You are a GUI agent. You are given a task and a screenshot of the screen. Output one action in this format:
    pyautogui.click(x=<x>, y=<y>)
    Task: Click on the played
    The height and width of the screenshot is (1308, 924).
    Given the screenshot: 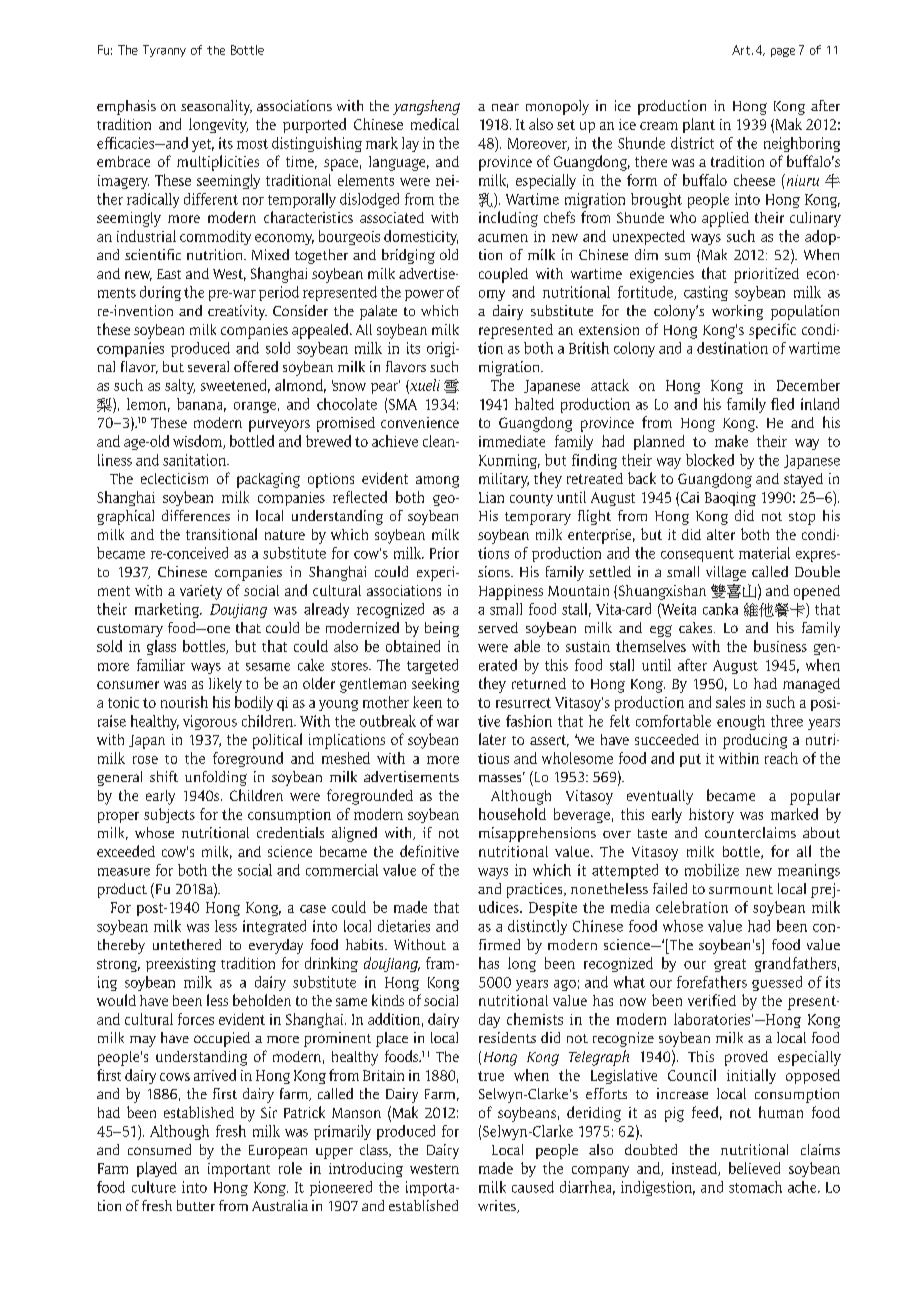 What is the action you would take?
    pyautogui.click(x=157, y=1169)
